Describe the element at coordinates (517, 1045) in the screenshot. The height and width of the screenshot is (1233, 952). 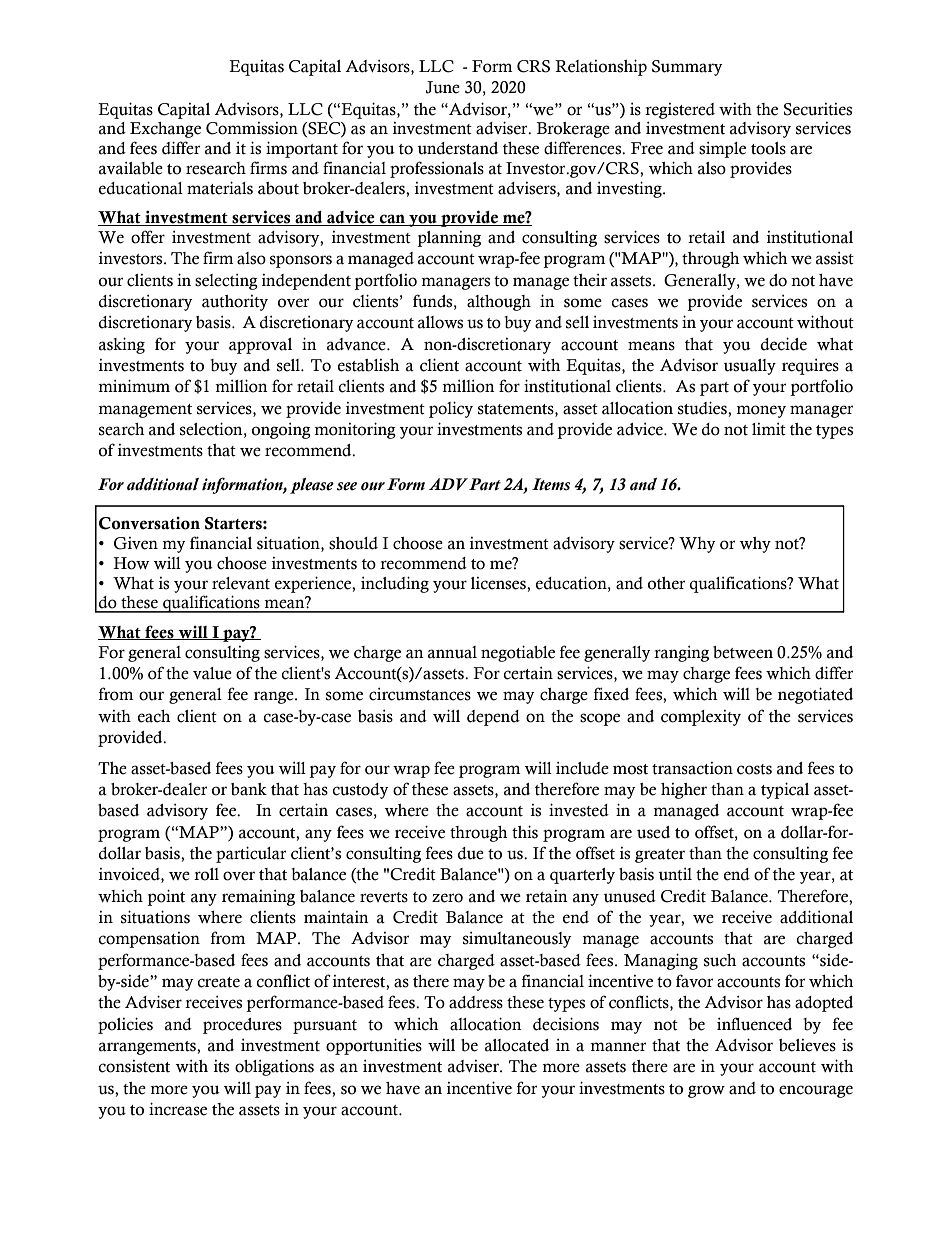
I see `allocated` at that location.
